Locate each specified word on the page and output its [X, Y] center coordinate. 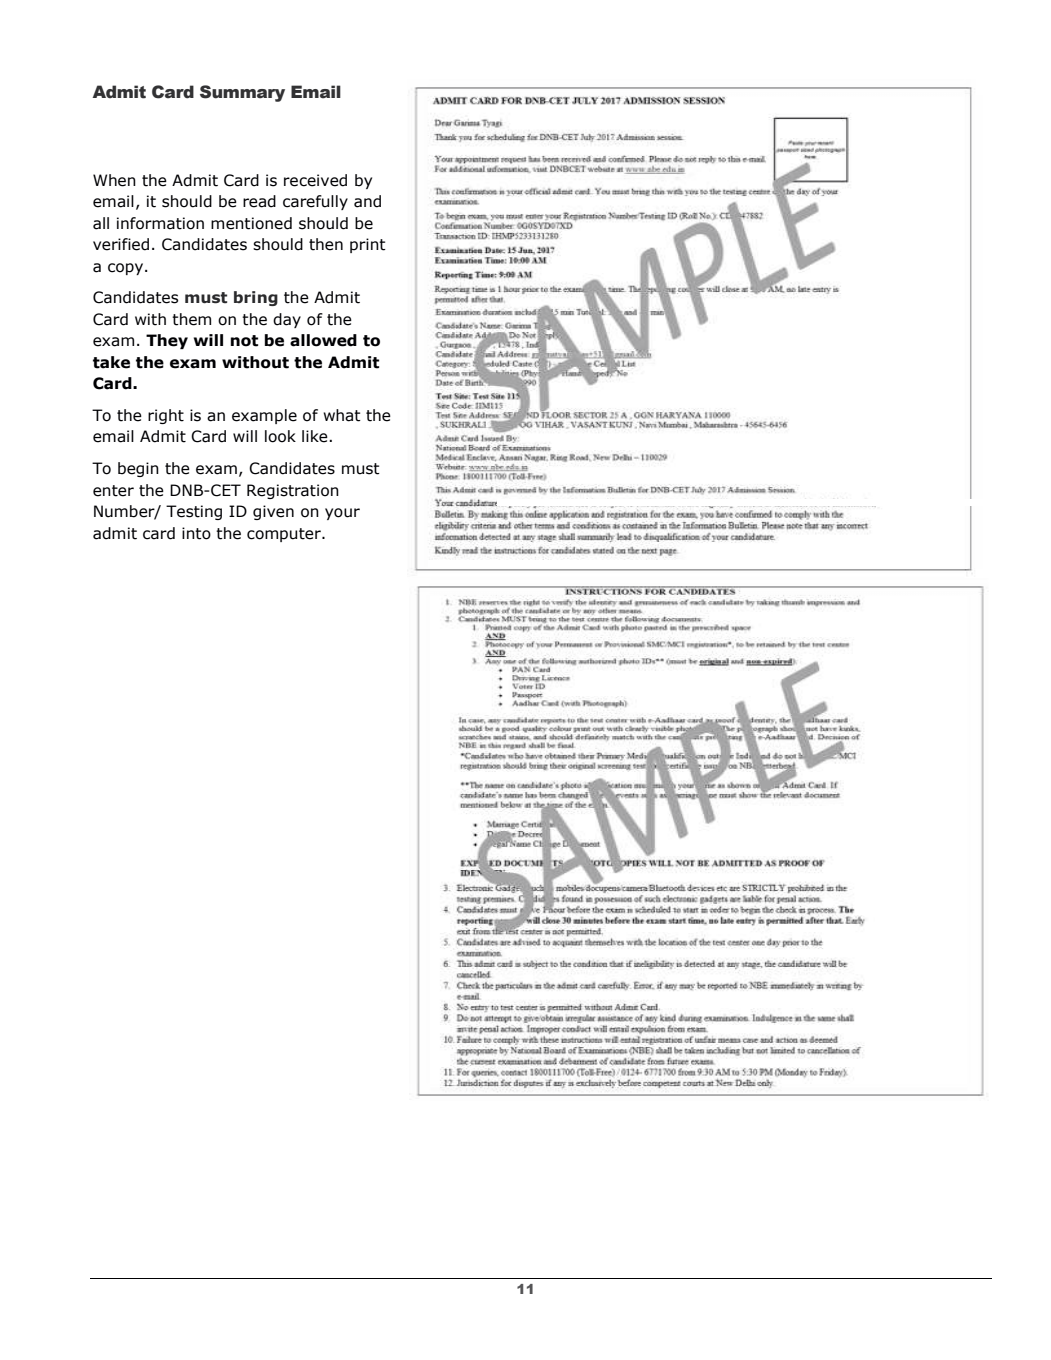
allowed [323, 340]
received [315, 180]
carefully [315, 202]
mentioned [251, 223]
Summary [242, 93]
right [166, 416]
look [280, 436]
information [160, 223]
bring [256, 298]
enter [113, 491]
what [342, 415]
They [167, 341]
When [114, 180]
